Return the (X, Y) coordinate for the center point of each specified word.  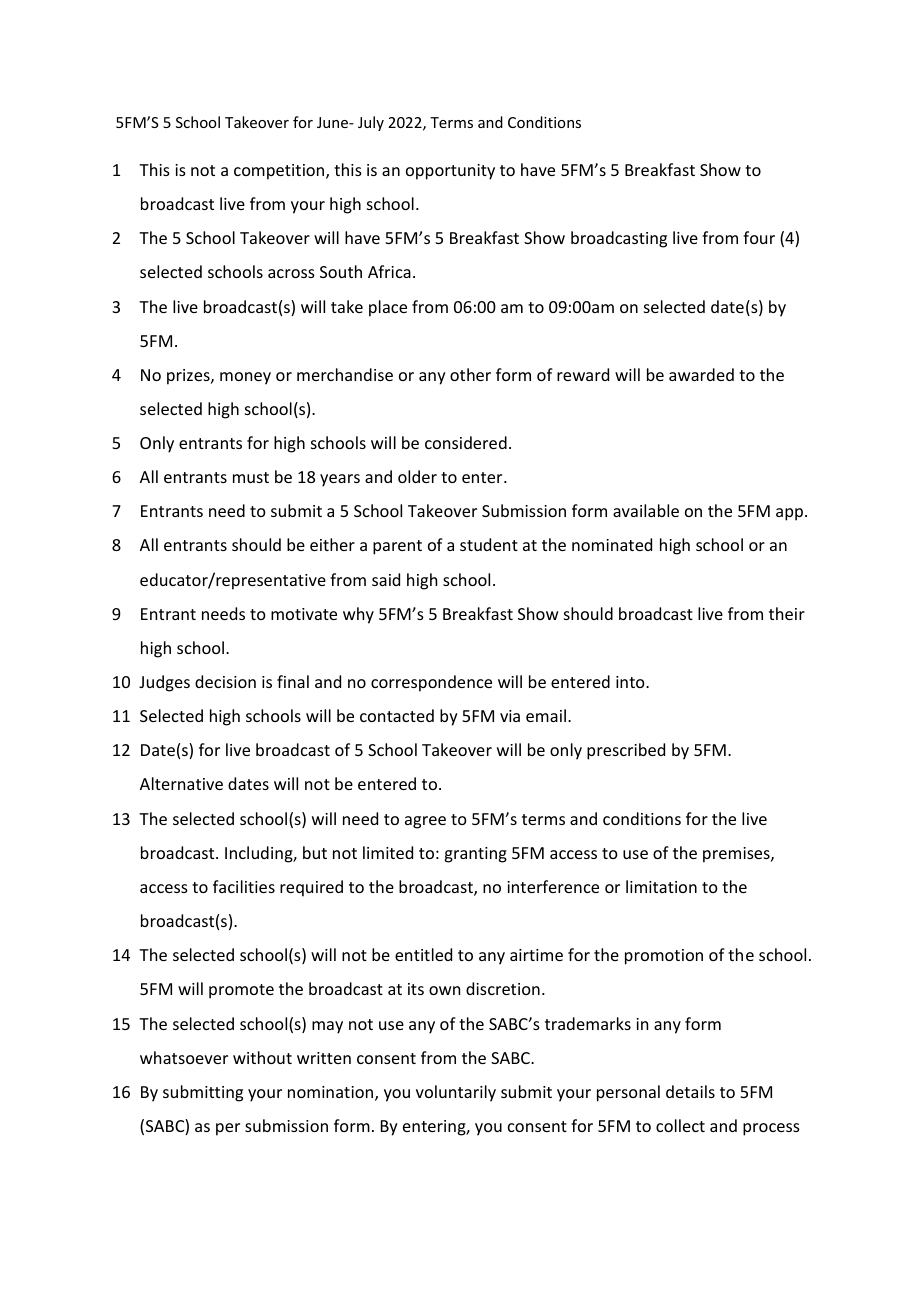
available (646, 510)
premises (737, 855)
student (489, 544)
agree (425, 822)
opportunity (450, 172)
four (759, 237)
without (262, 1057)
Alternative (181, 783)
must (251, 477)
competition (280, 172)
